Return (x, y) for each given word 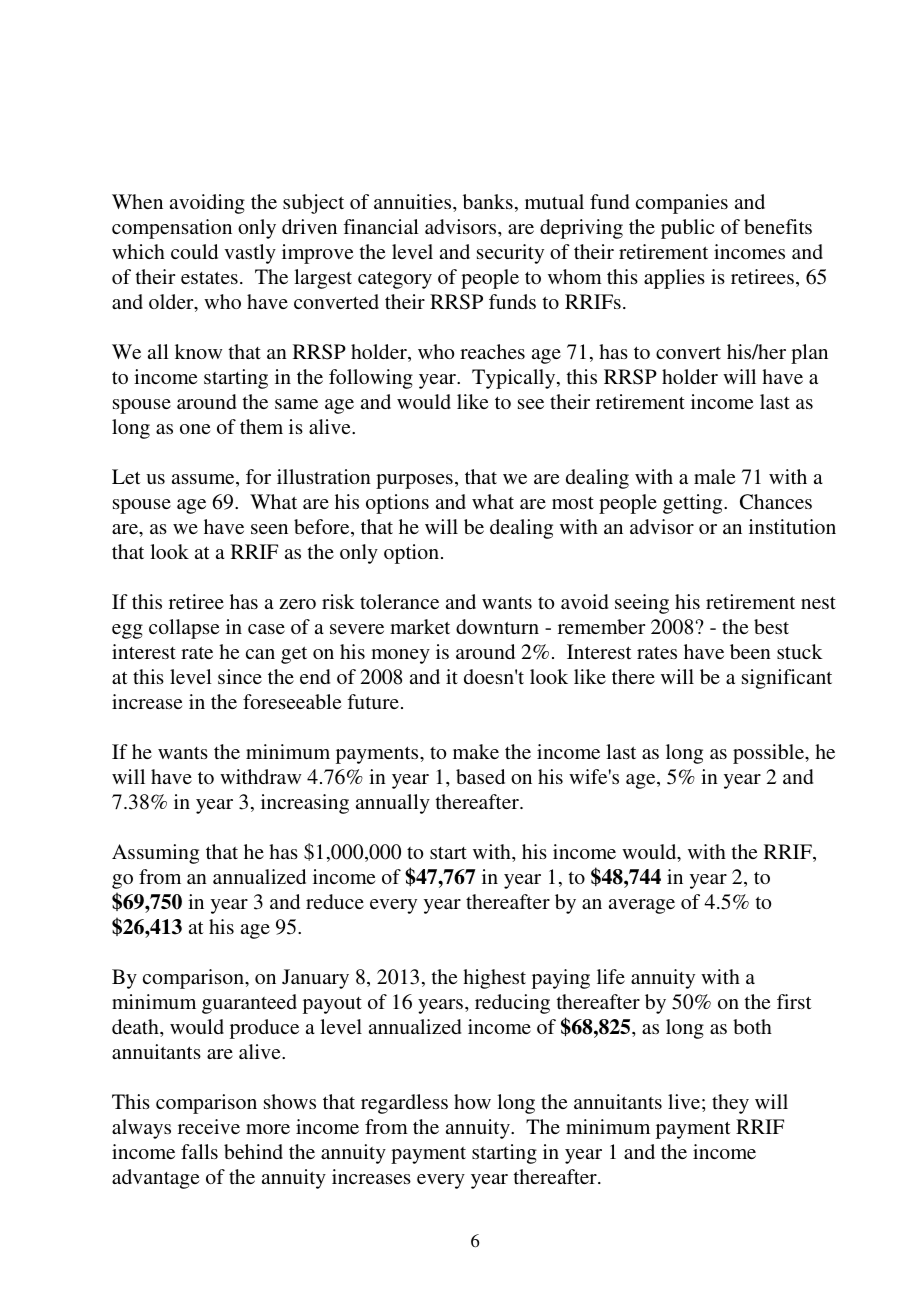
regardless (404, 1104)
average (642, 906)
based (480, 776)
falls (199, 1151)
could (194, 251)
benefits (778, 226)
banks (488, 201)
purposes (414, 481)
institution (792, 526)
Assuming (155, 854)
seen (269, 529)
